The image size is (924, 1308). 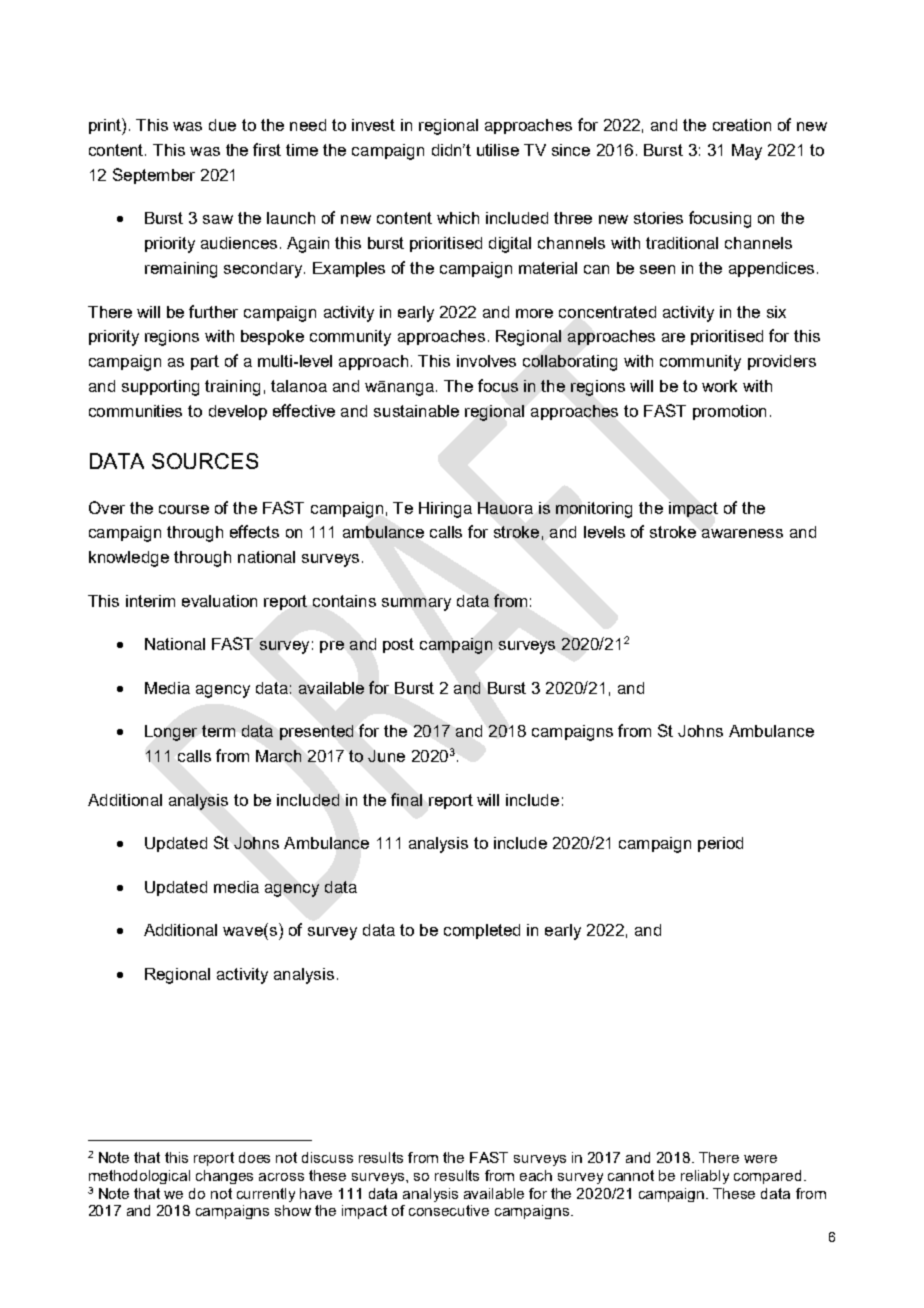 I want to click on utilise, so click(x=498, y=150).
